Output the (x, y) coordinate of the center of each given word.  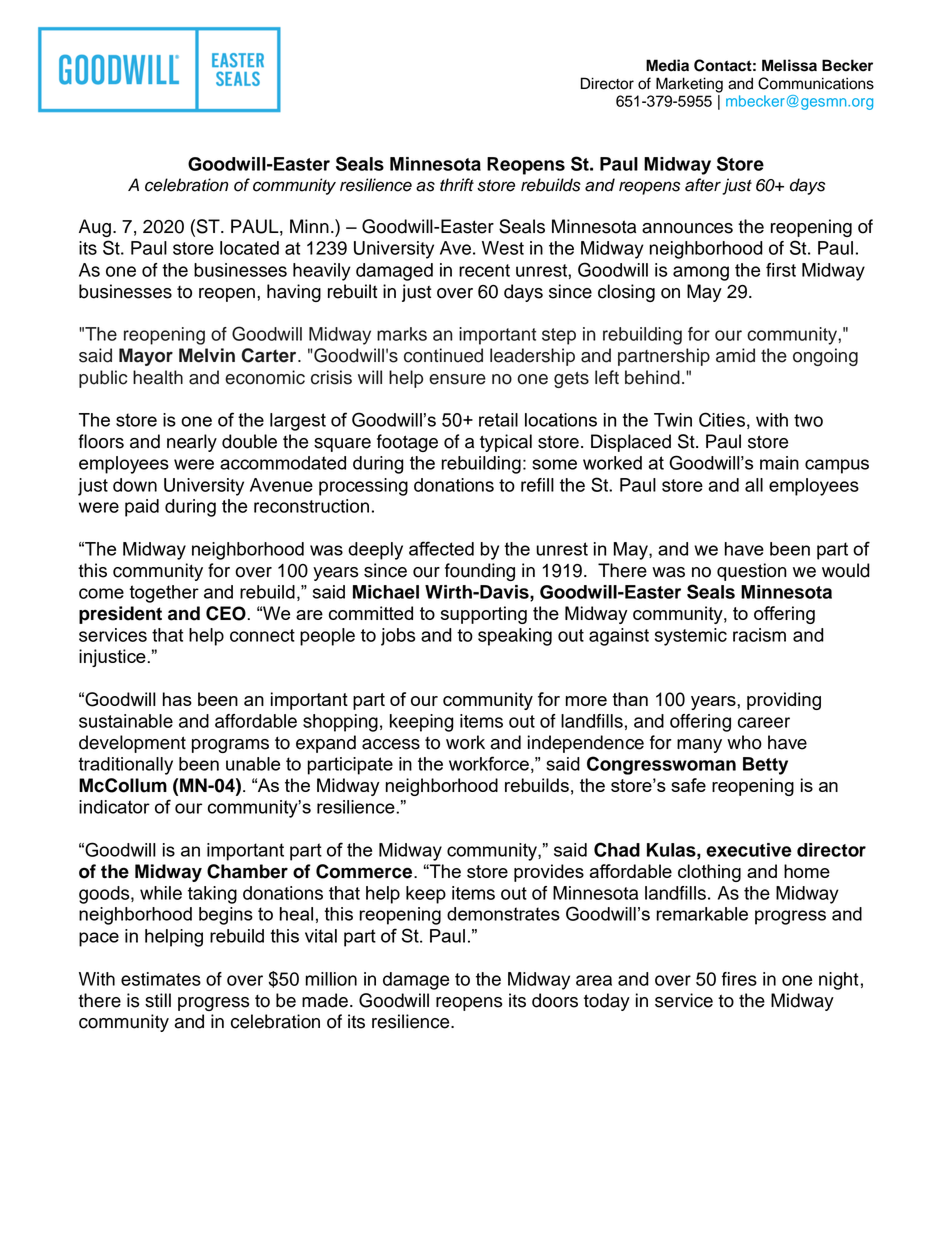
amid (735, 355)
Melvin (207, 355)
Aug (95, 228)
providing (784, 701)
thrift (457, 184)
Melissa (789, 65)
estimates (161, 979)
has (177, 699)
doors (555, 1000)
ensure (457, 379)
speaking (515, 637)
